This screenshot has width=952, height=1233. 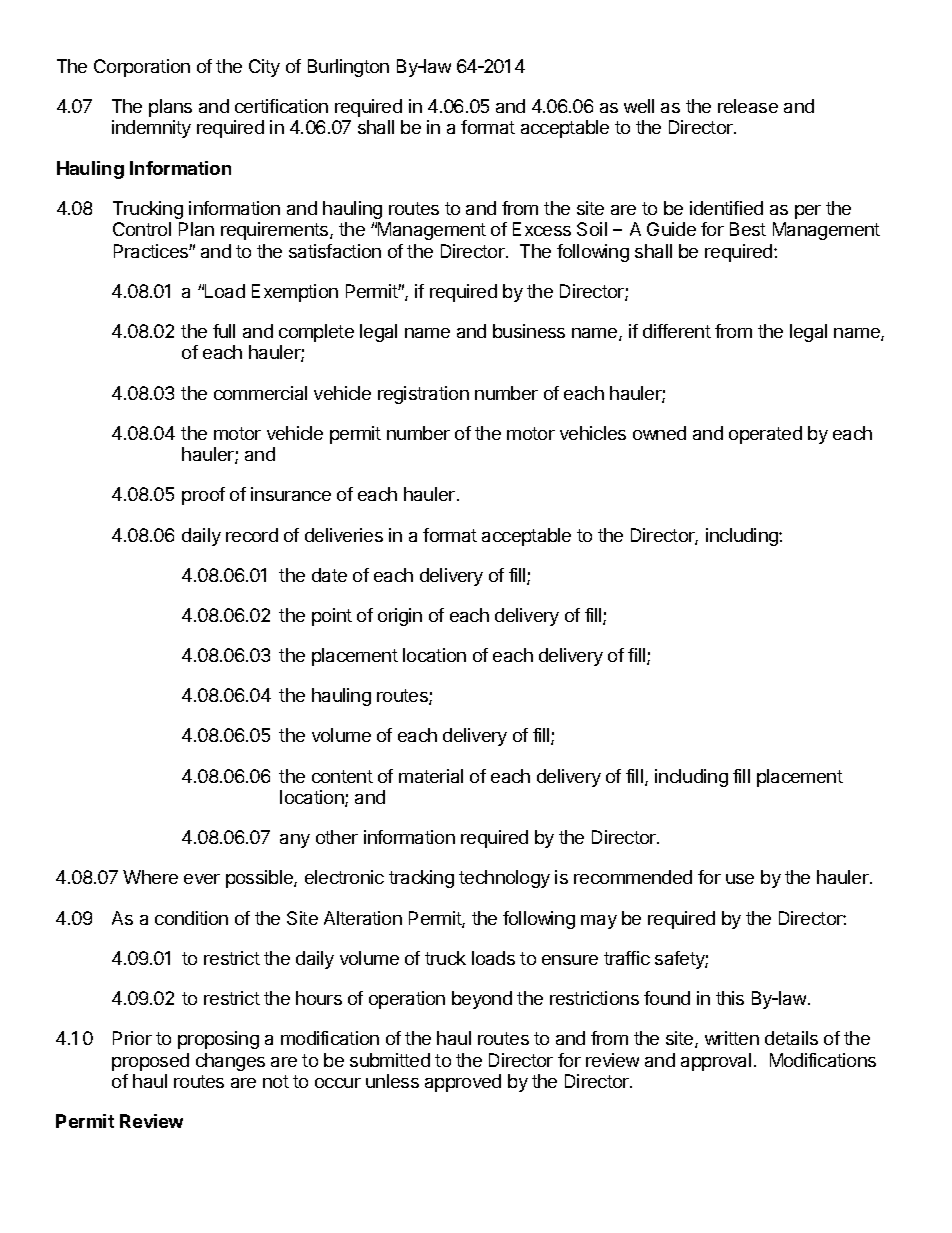 I want to click on approval, so click(x=716, y=1062).
